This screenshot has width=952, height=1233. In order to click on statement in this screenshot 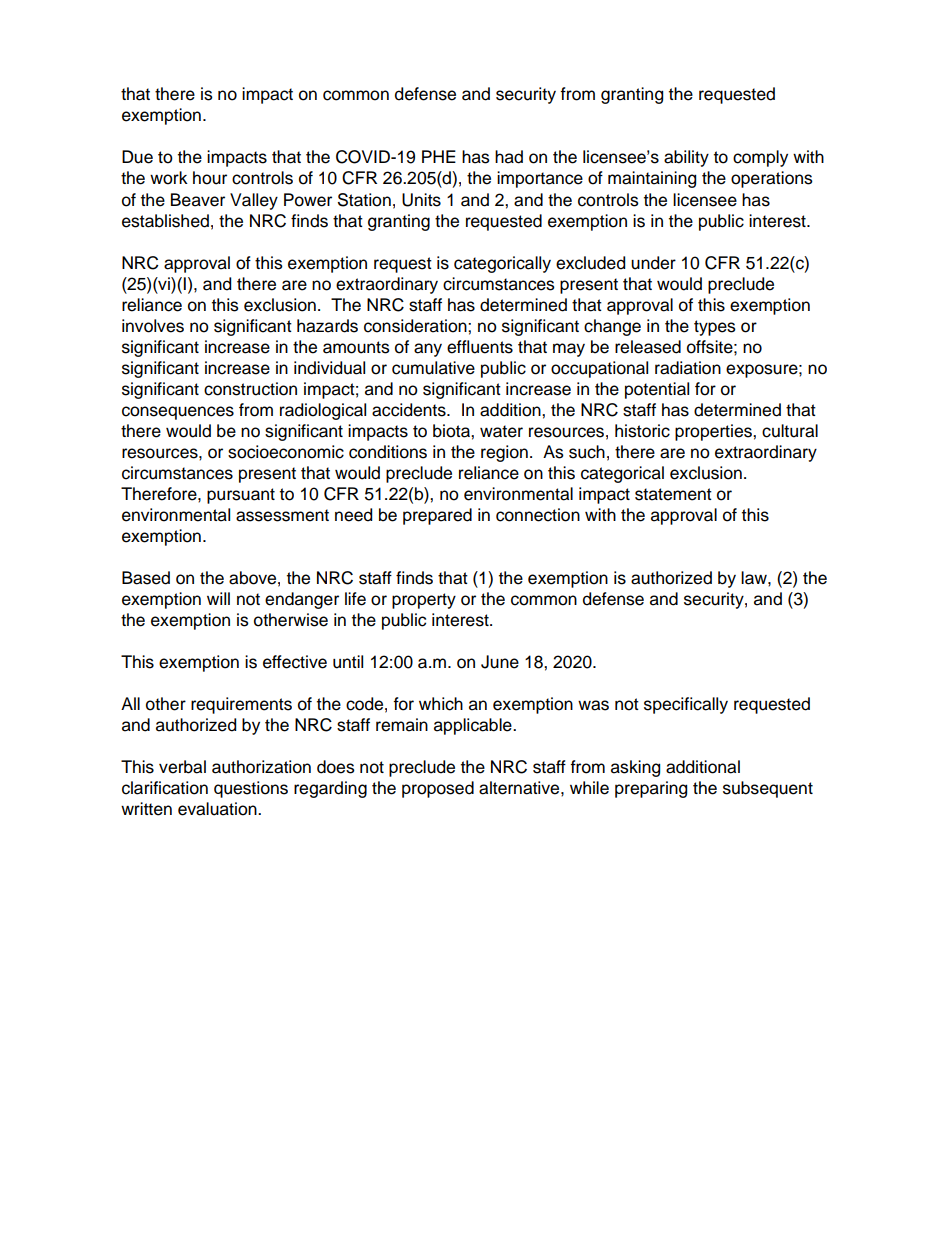, I will do `click(673, 494)`.
